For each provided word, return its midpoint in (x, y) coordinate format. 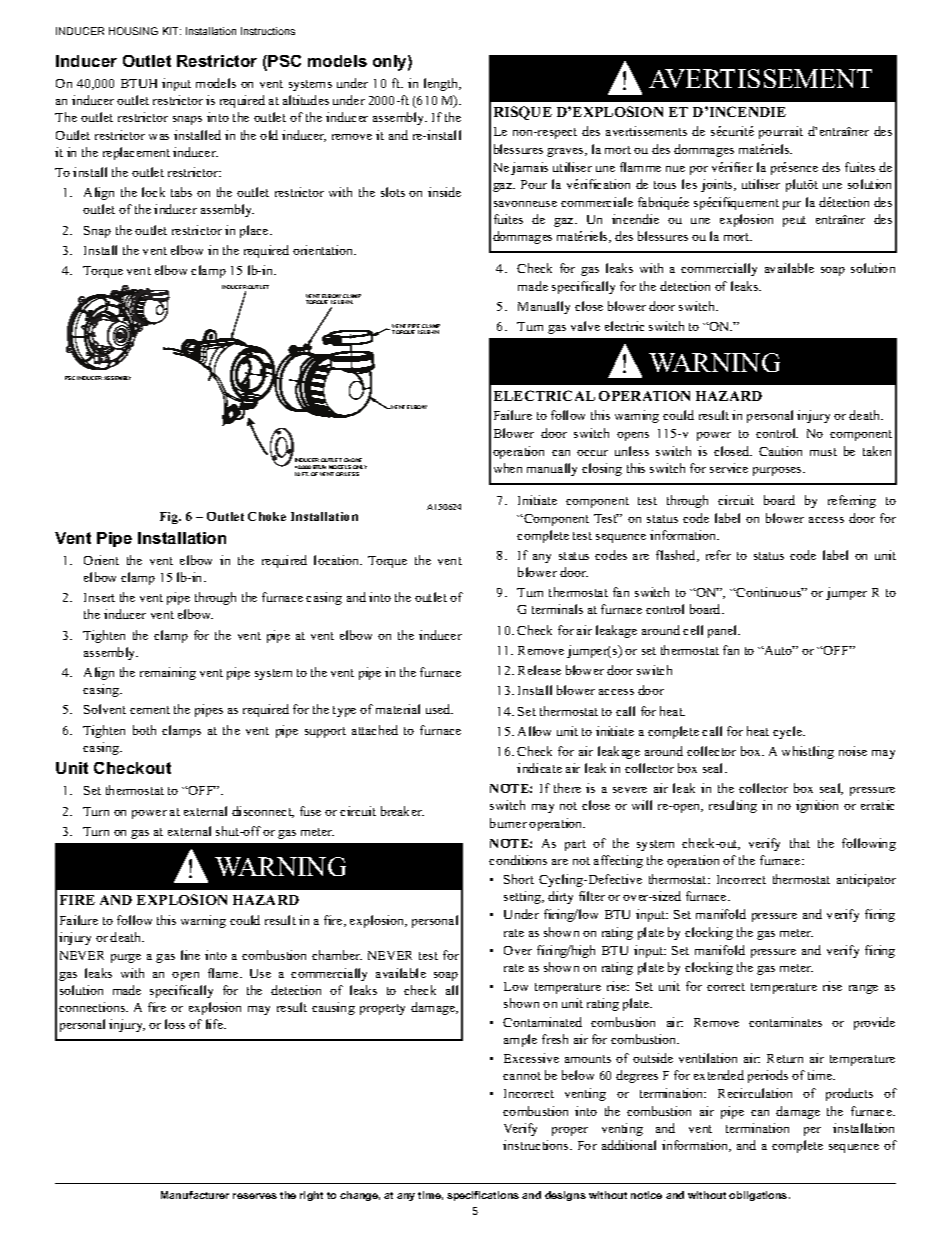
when (508, 468)
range (863, 989)
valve (585, 326)
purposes (778, 471)
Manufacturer (195, 1195)
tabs (181, 192)
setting (523, 897)
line (190, 955)
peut (794, 221)
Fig (170, 518)
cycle (789, 732)
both (144, 730)
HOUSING (133, 31)
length (442, 84)
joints (718, 185)
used (439, 709)
